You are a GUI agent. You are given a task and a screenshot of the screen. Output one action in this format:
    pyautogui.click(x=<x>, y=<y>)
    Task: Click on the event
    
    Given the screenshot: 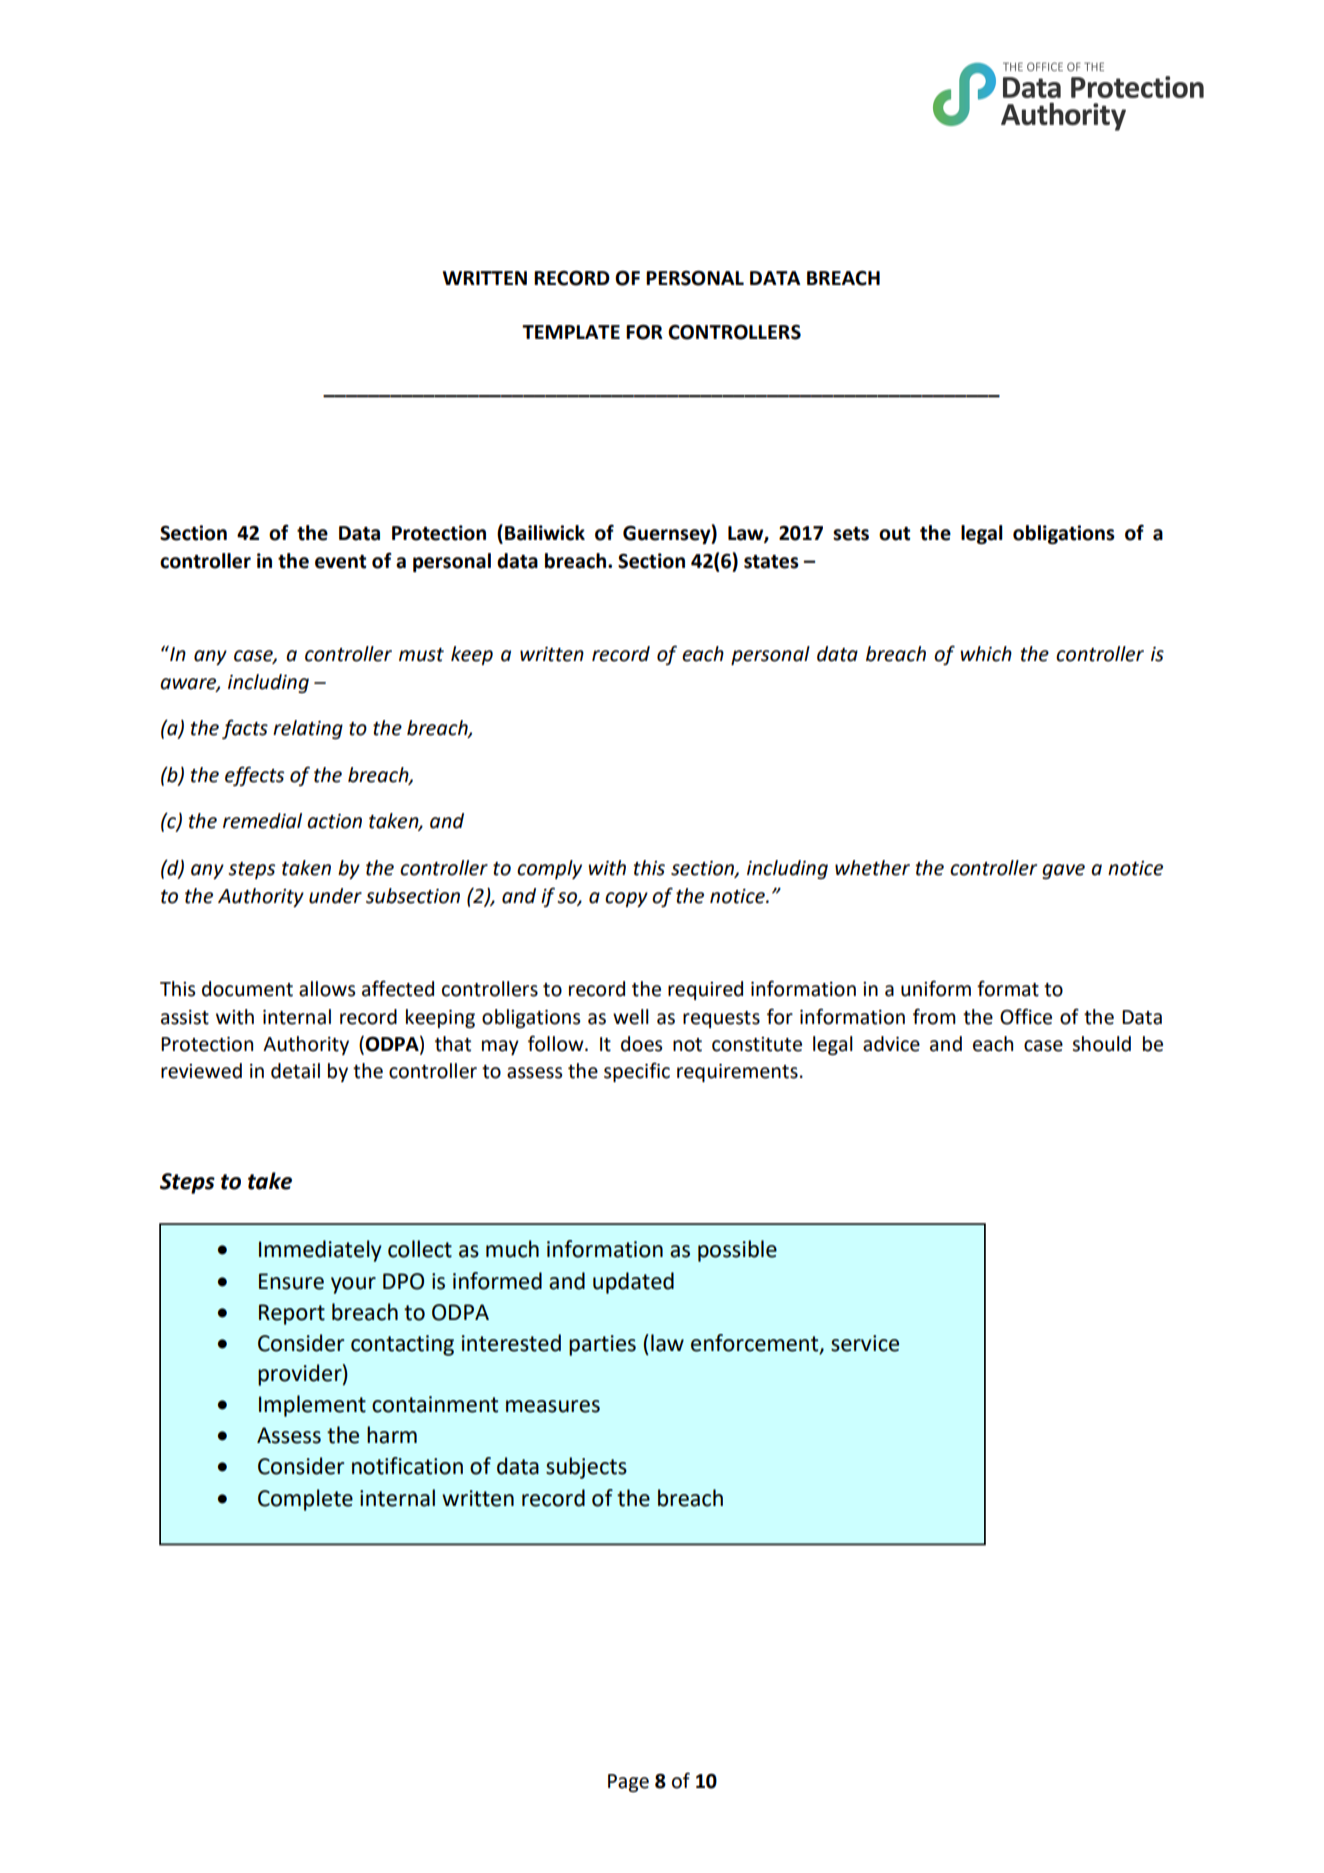 What is the action you would take?
    pyautogui.click(x=340, y=562)
